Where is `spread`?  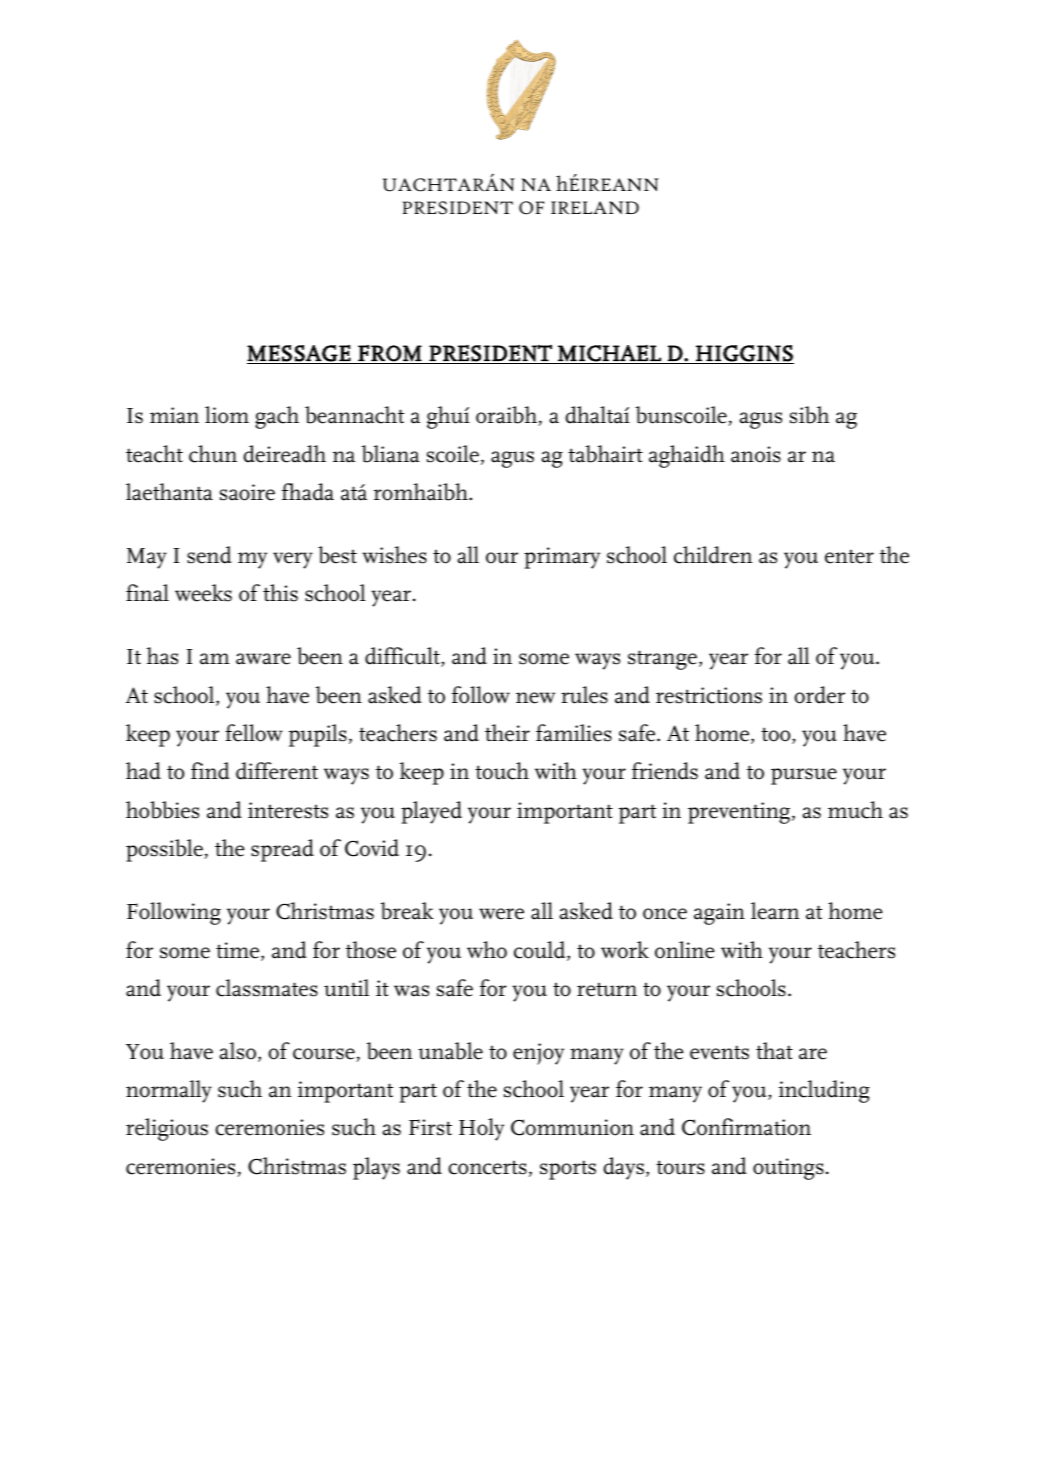 spread is located at coordinates (282, 850).
